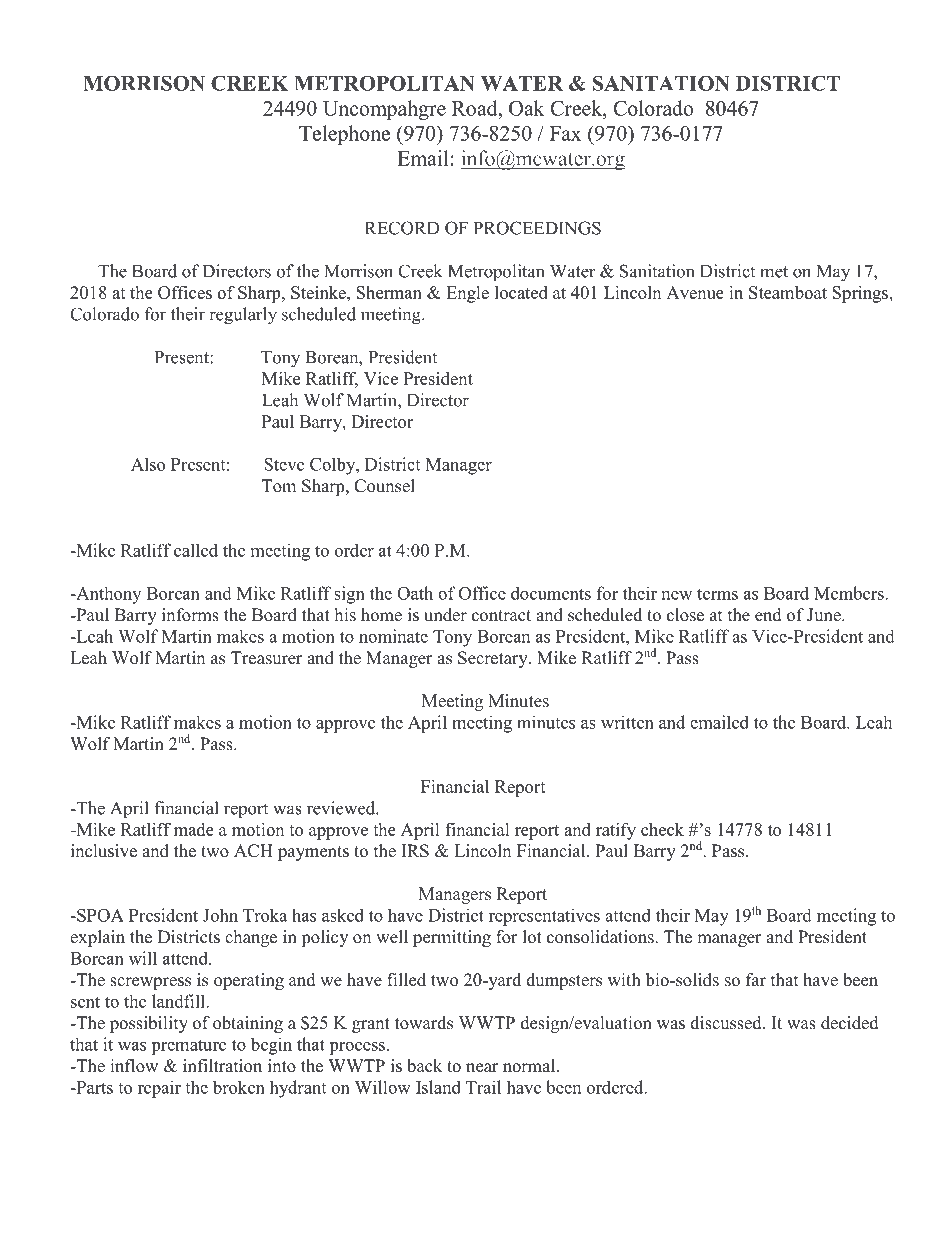  Describe the element at coordinates (476, 108) in the image. I see `Road` at that location.
